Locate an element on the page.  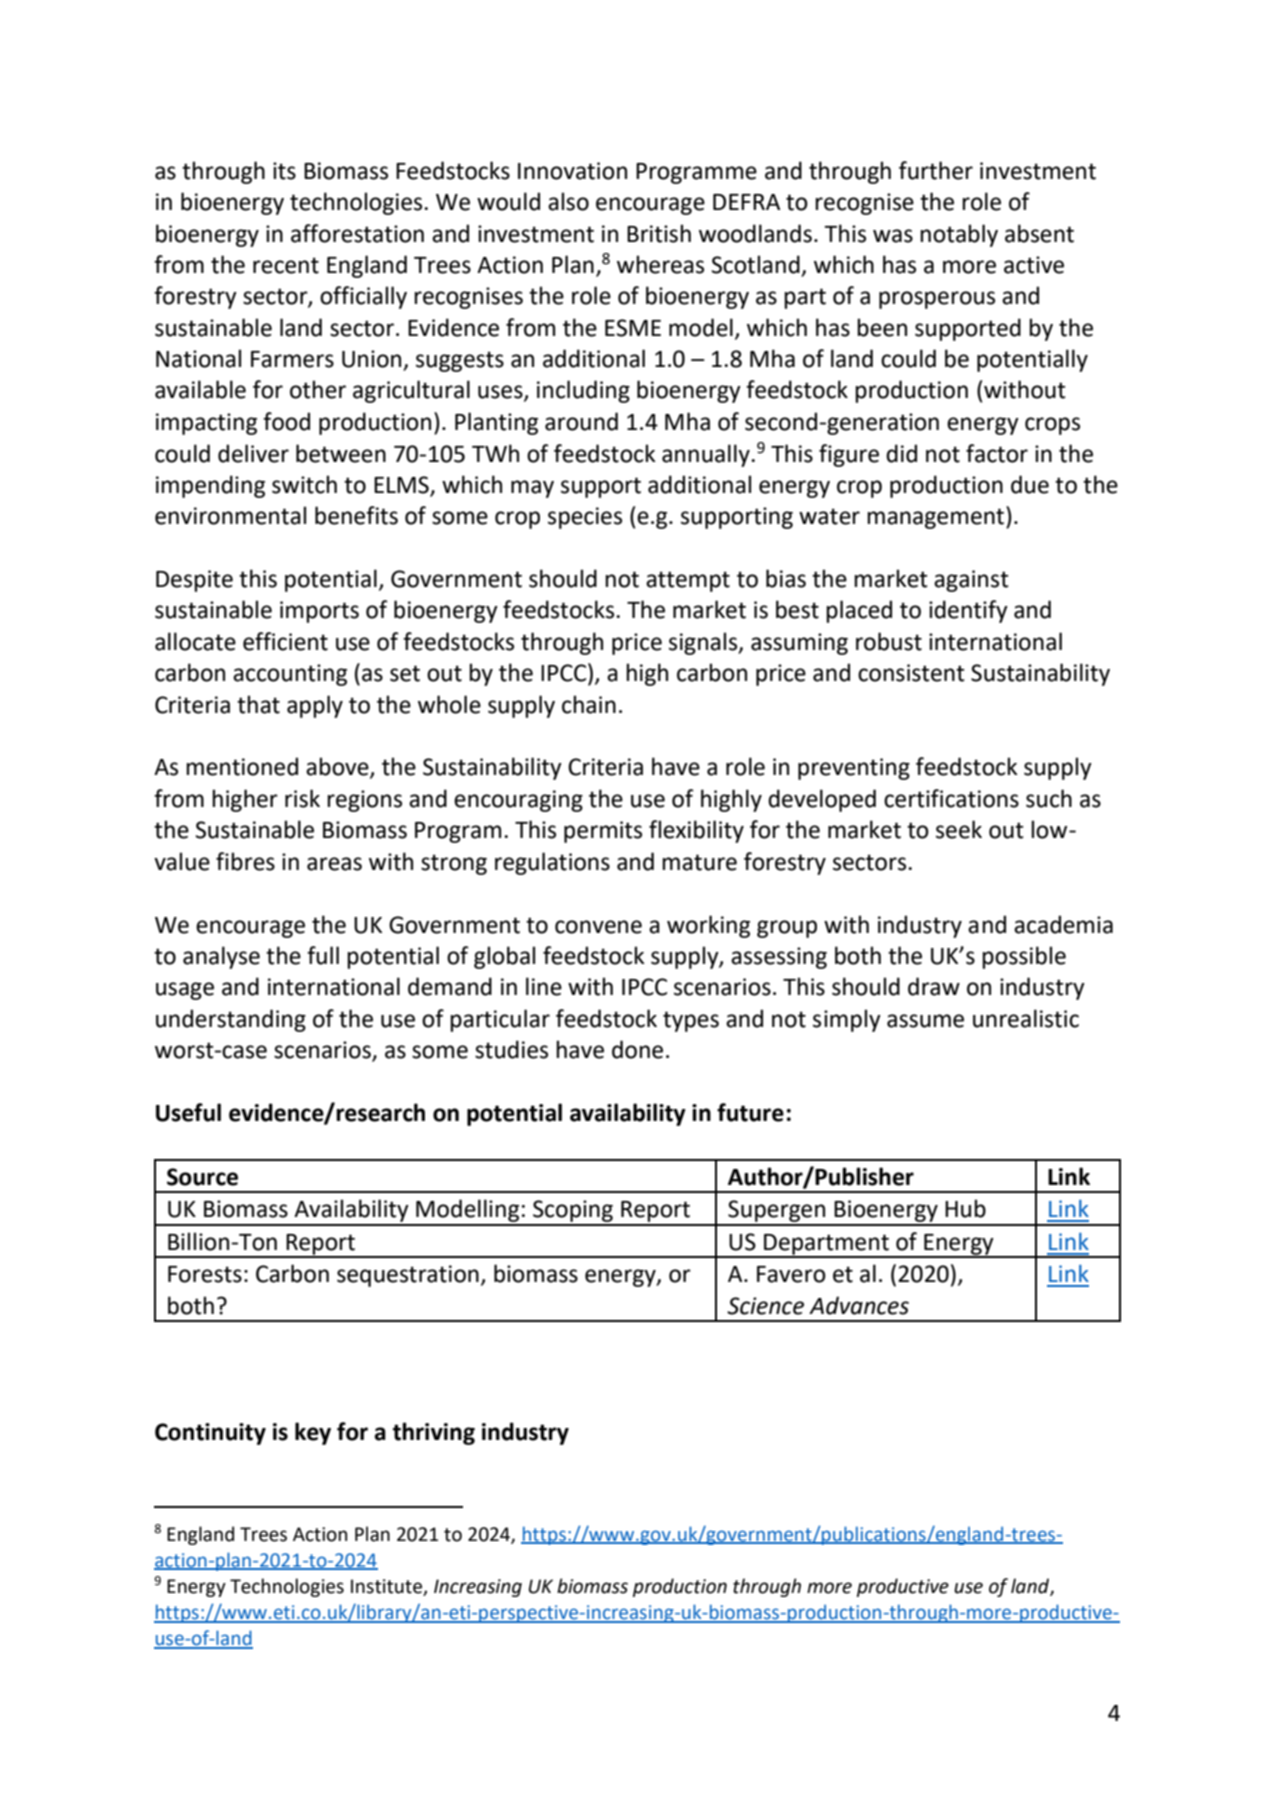
permits is located at coordinates (603, 832).
